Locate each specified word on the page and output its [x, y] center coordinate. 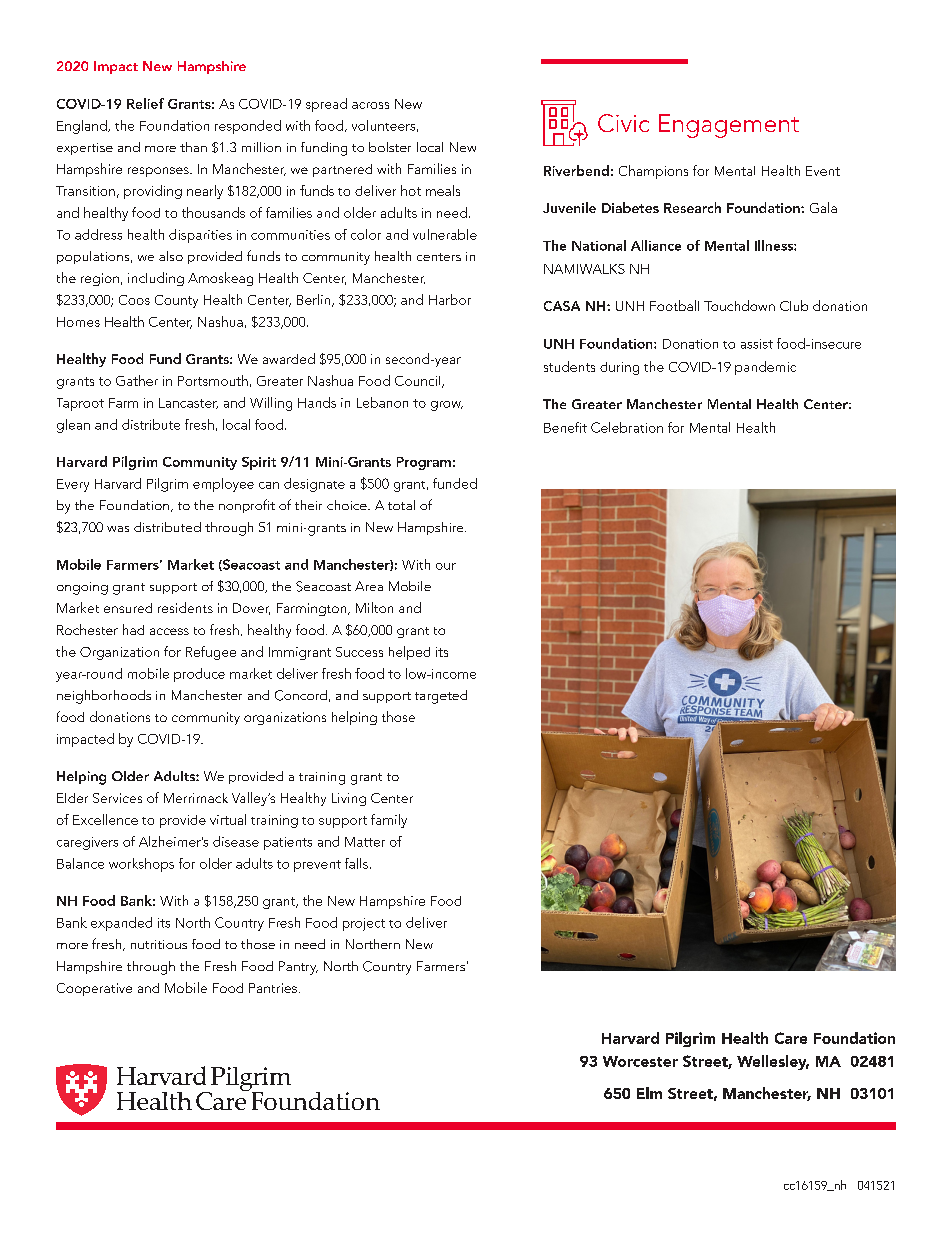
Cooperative [94, 989]
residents [185, 607]
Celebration [627, 427]
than [193, 147]
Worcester [640, 1061]
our [446, 566]
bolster [390, 147]
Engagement [729, 126]
